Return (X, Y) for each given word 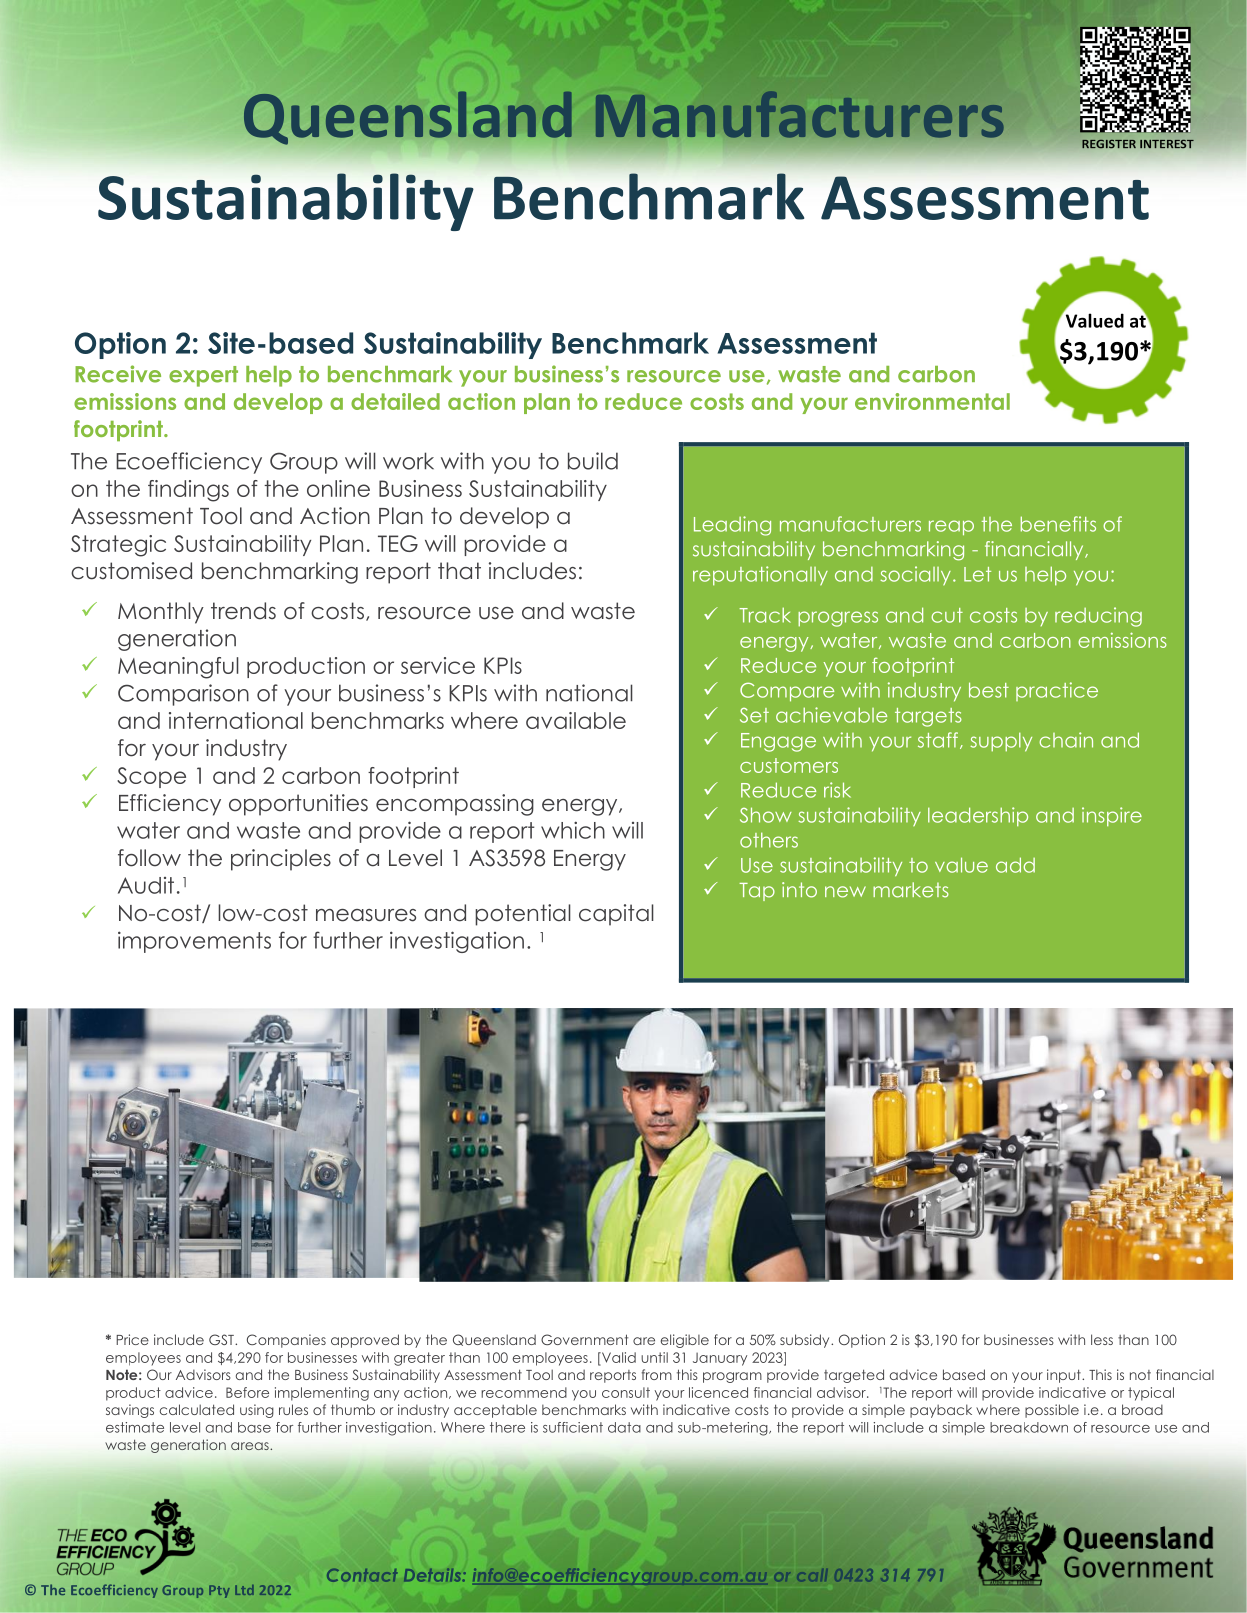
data (624, 1427)
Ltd (244, 1590)
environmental (932, 401)
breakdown (1029, 1427)
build (593, 461)
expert (203, 376)
